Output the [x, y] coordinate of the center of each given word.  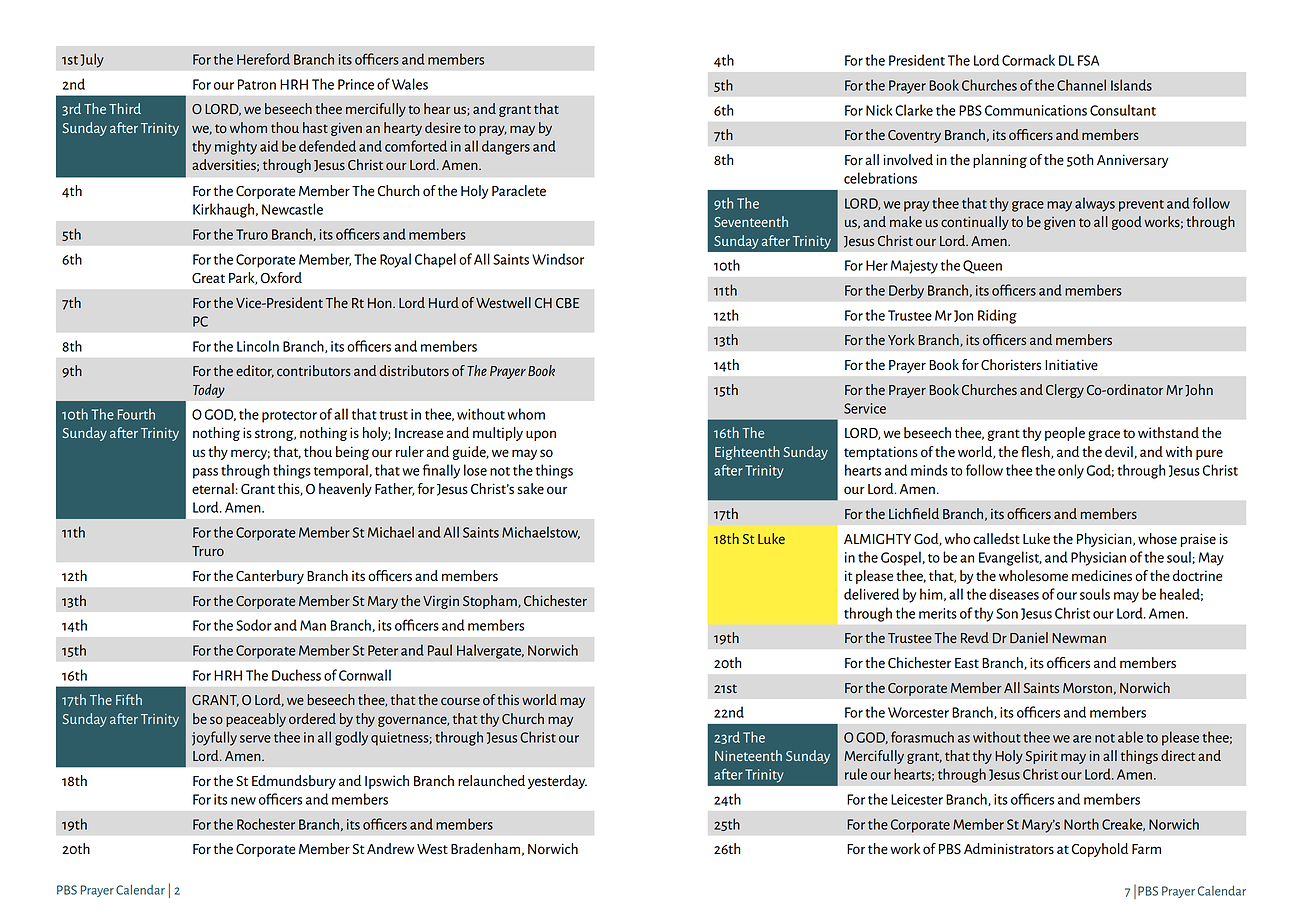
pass [205, 473]
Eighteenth [747, 453]
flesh [1036, 452]
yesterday [557, 782]
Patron [257, 84]
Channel [1081, 85]
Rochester [266, 824]
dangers [506, 147]
